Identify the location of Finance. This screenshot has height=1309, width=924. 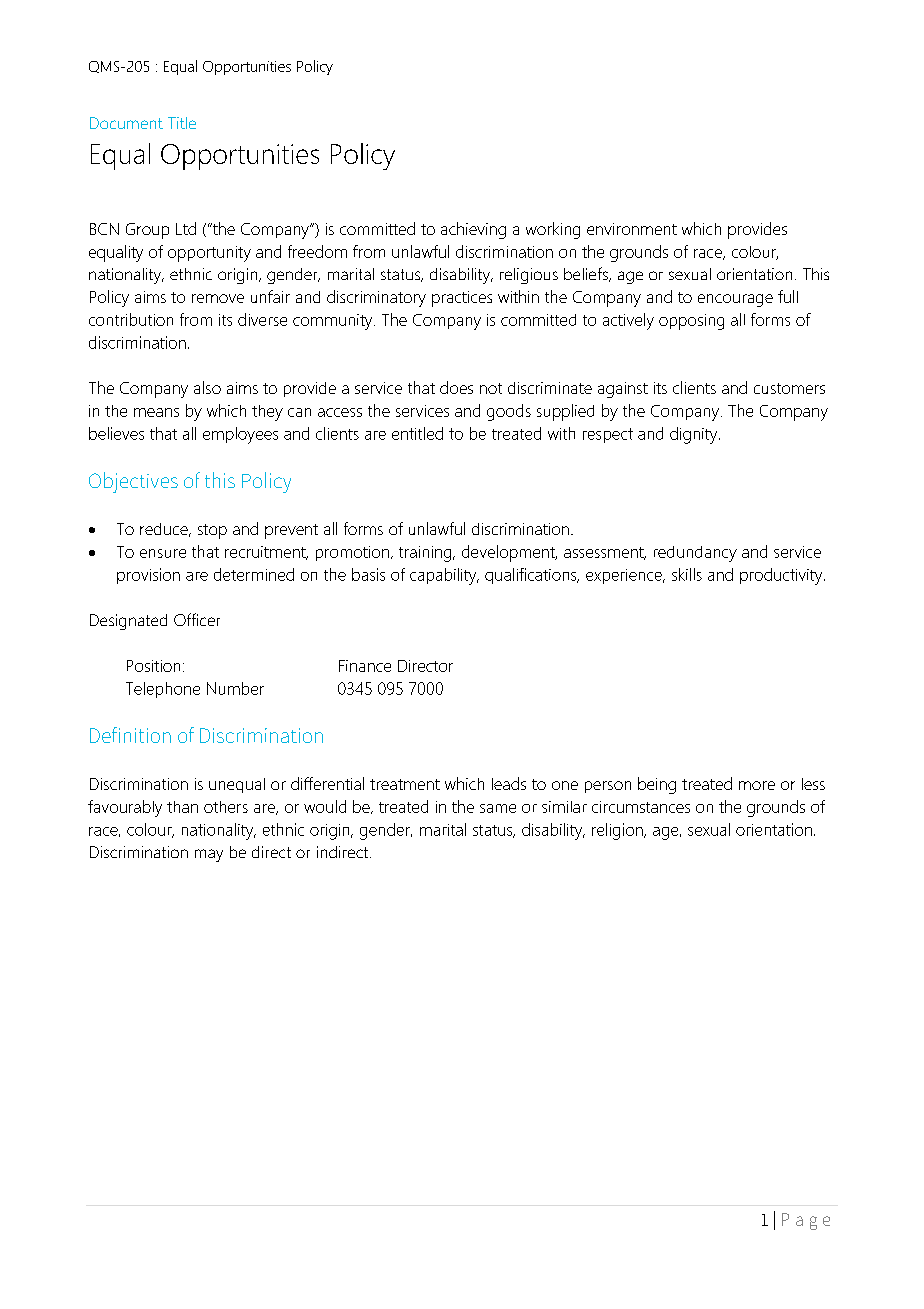
(365, 666).
